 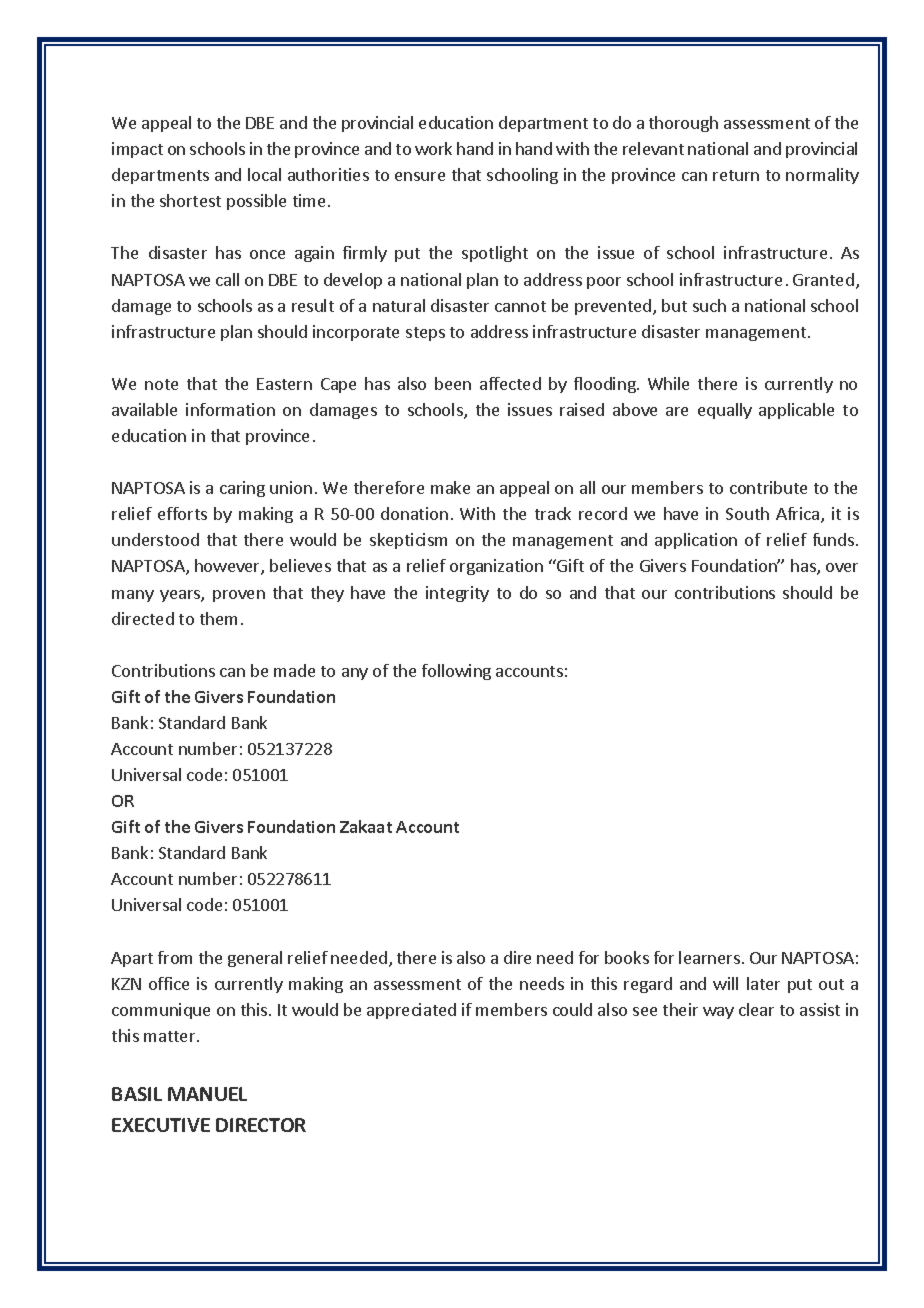 I want to click on return, so click(x=736, y=175).
